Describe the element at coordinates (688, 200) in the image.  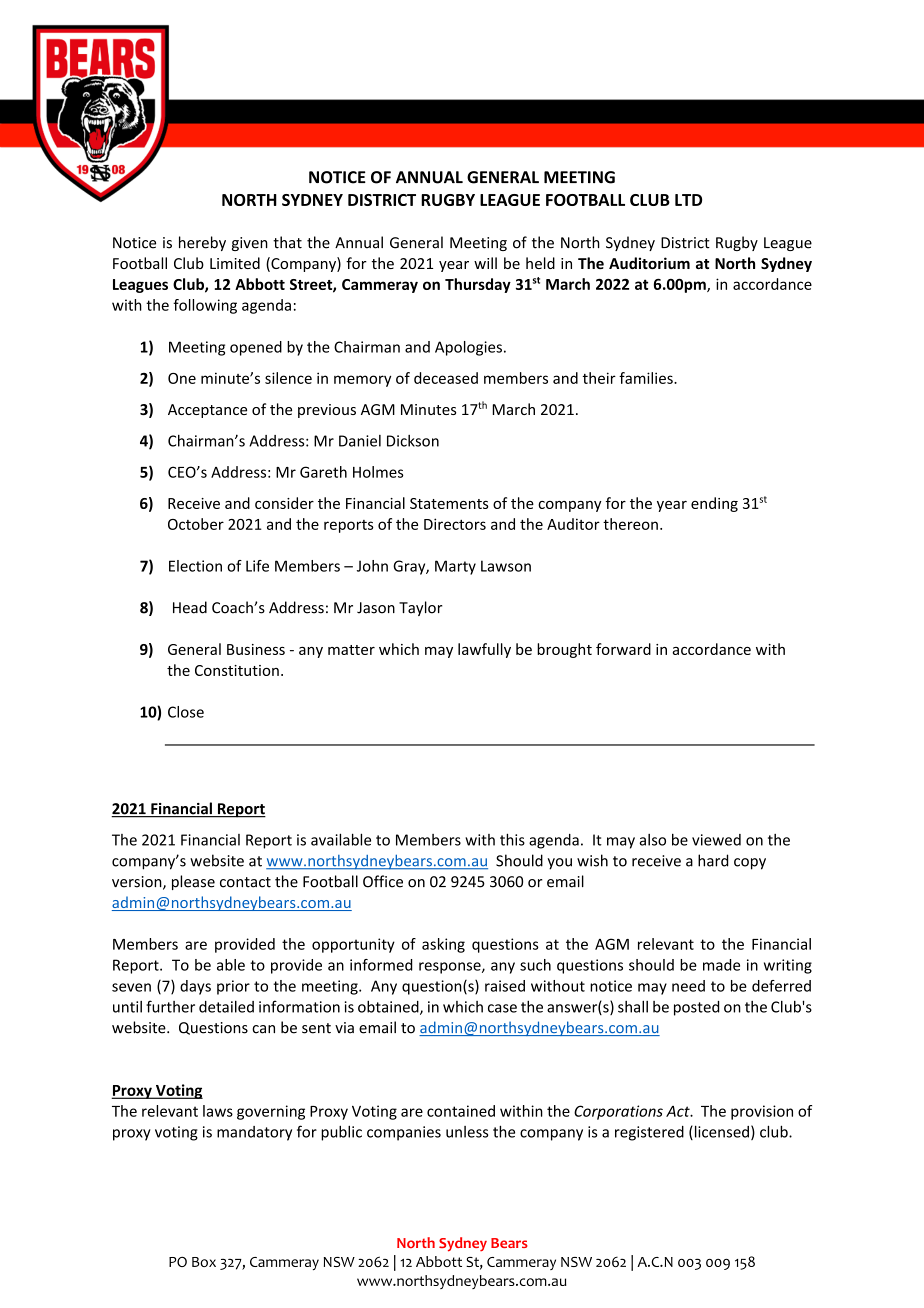
I see `LTD` at that location.
